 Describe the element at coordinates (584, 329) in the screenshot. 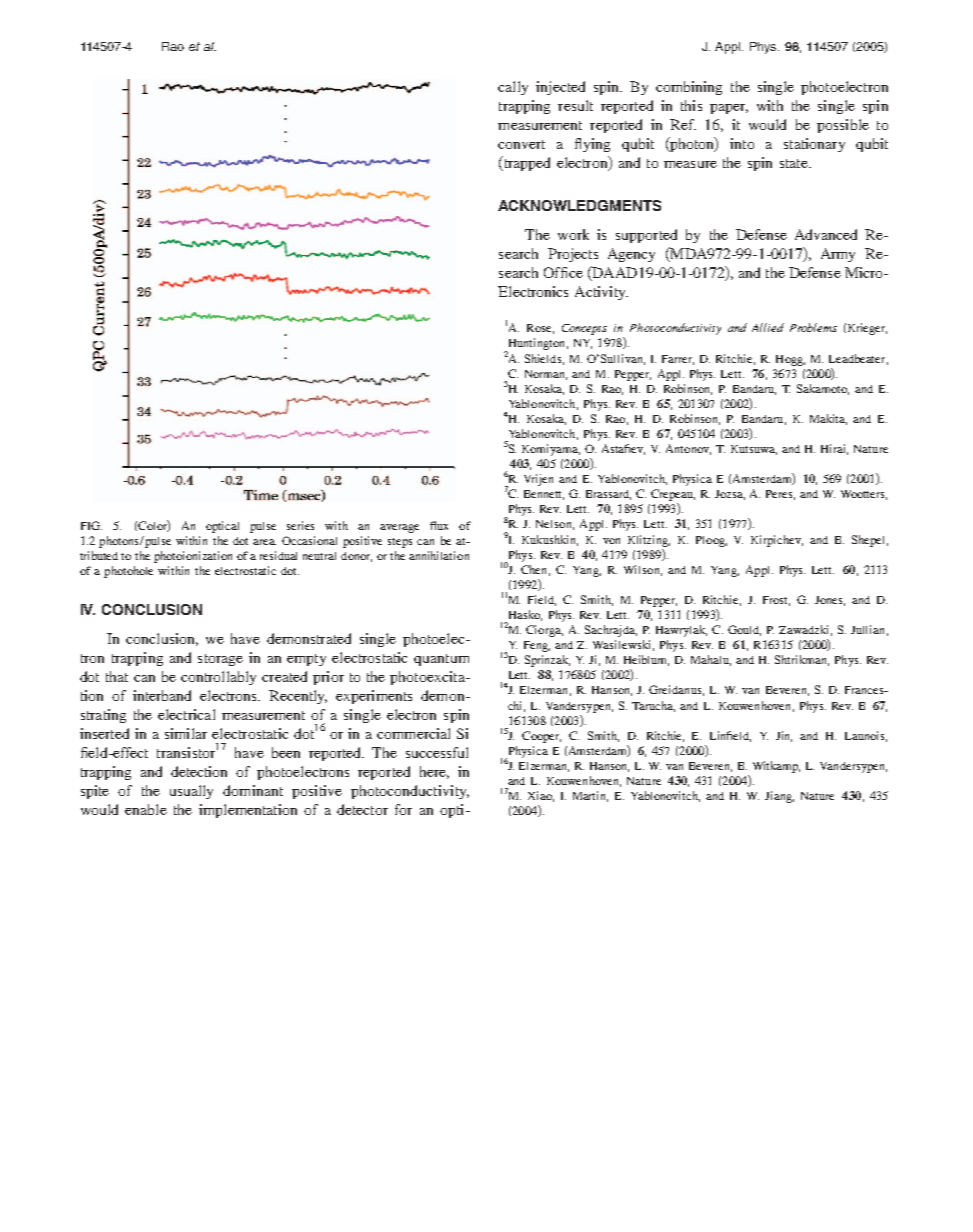

I see `Concepts` at that location.
